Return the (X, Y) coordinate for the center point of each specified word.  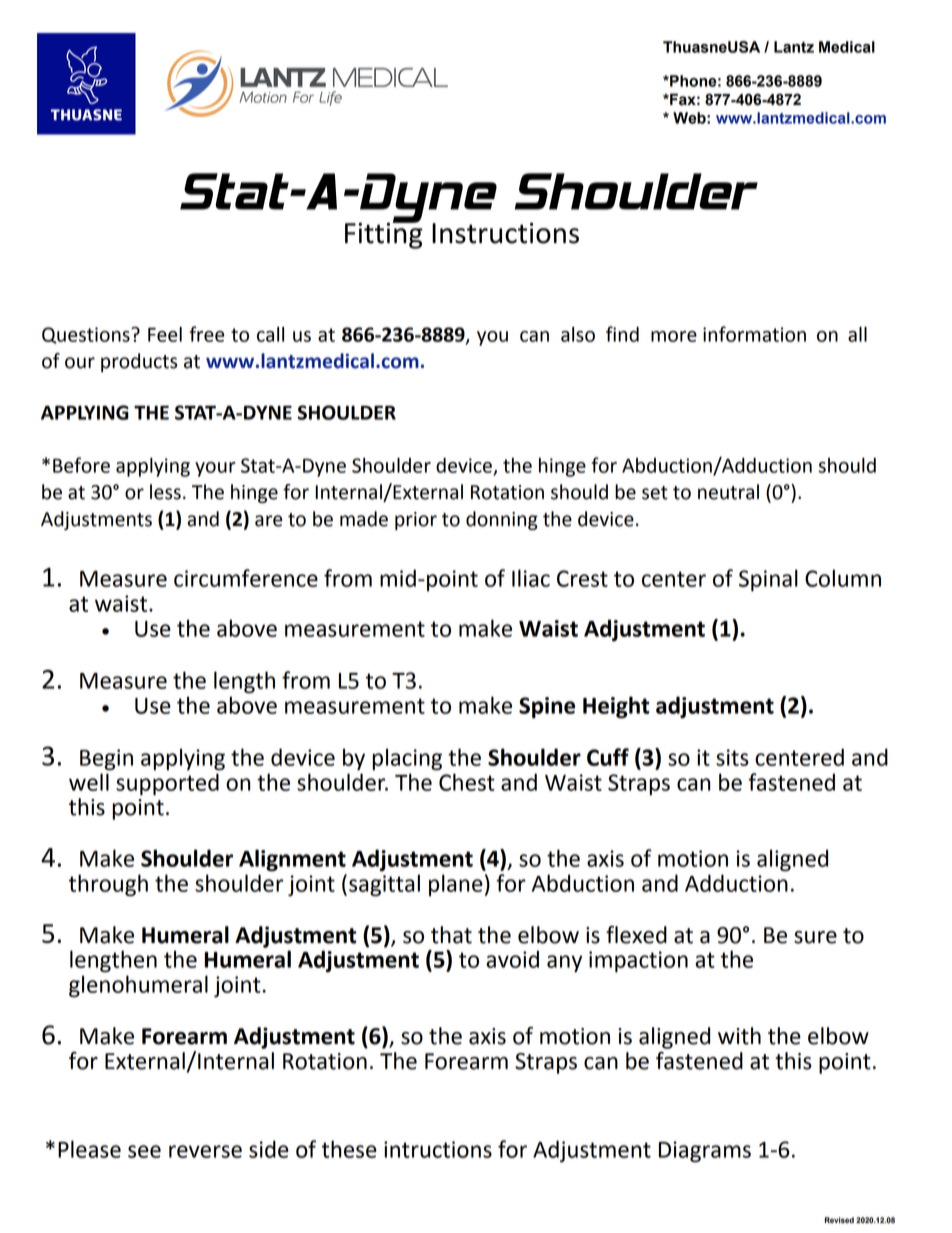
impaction (638, 962)
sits (732, 757)
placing (407, 759)
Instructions (505, 233)
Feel (165, 334)
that (451, 935)
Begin (106, 760)
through (108, 885)
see (144, 1151)
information (754, 334)
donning (502, 520)
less (165, 492)
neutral (728, 492)
